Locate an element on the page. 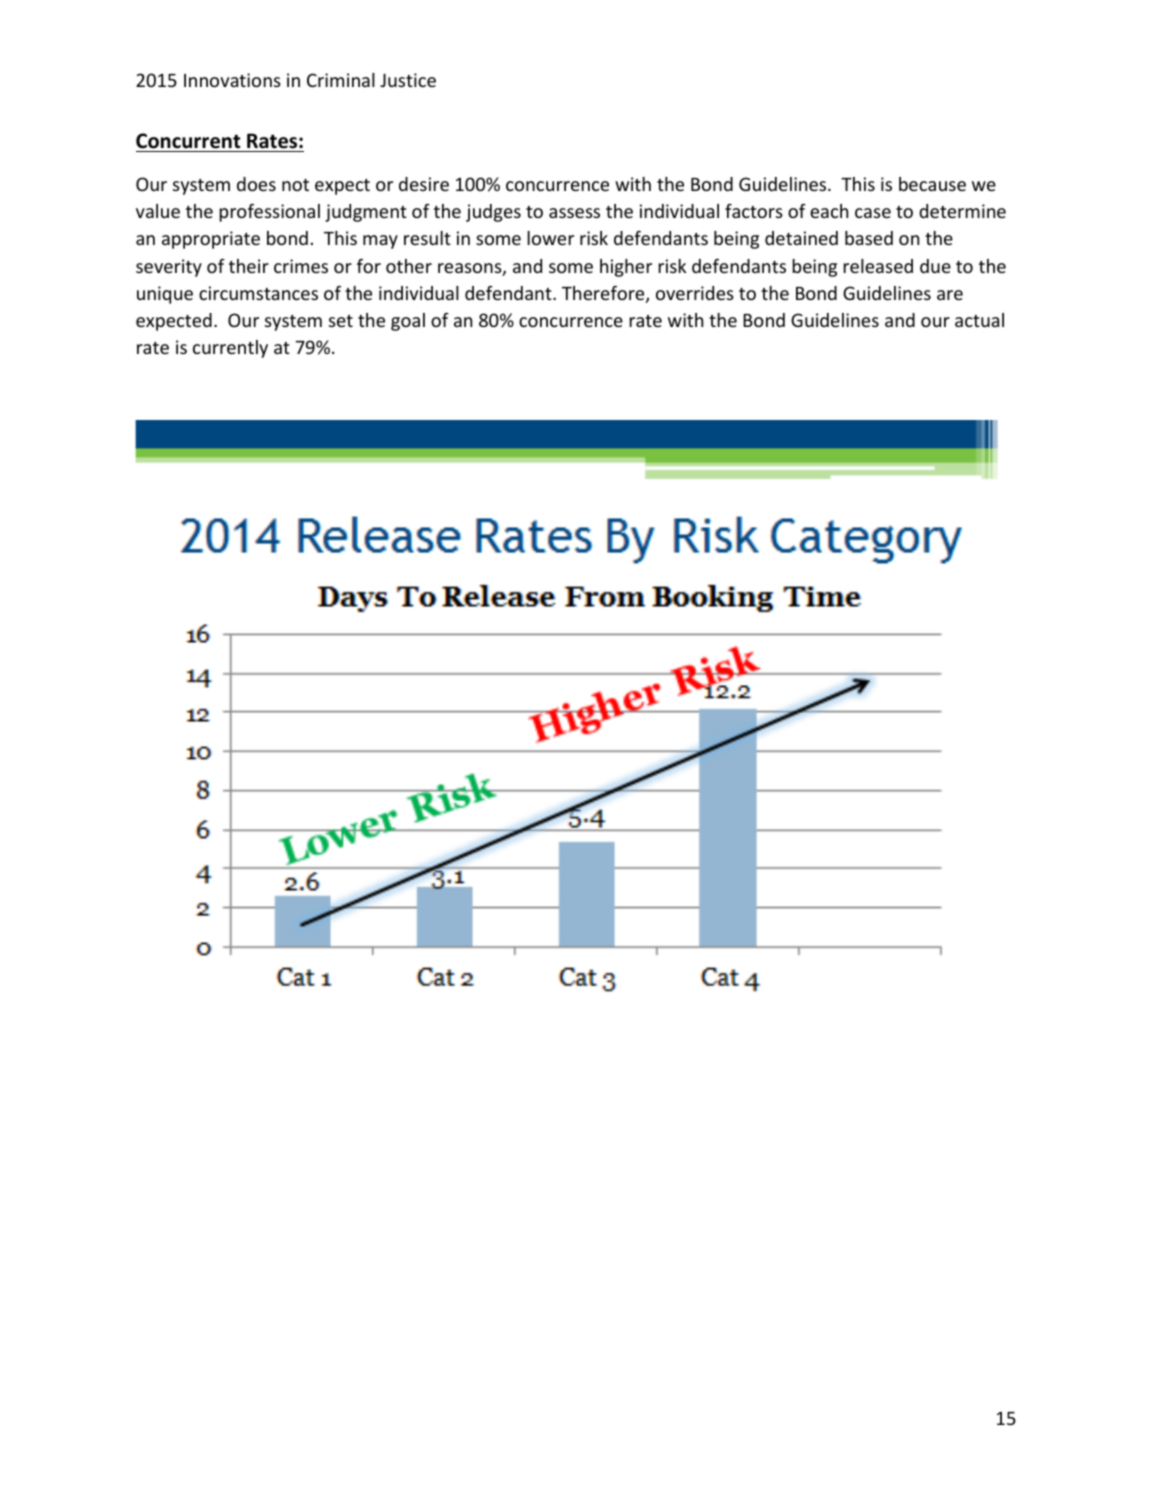 This page has width=1152, height=1491. Innovations is located at coordinates (232, 80).
